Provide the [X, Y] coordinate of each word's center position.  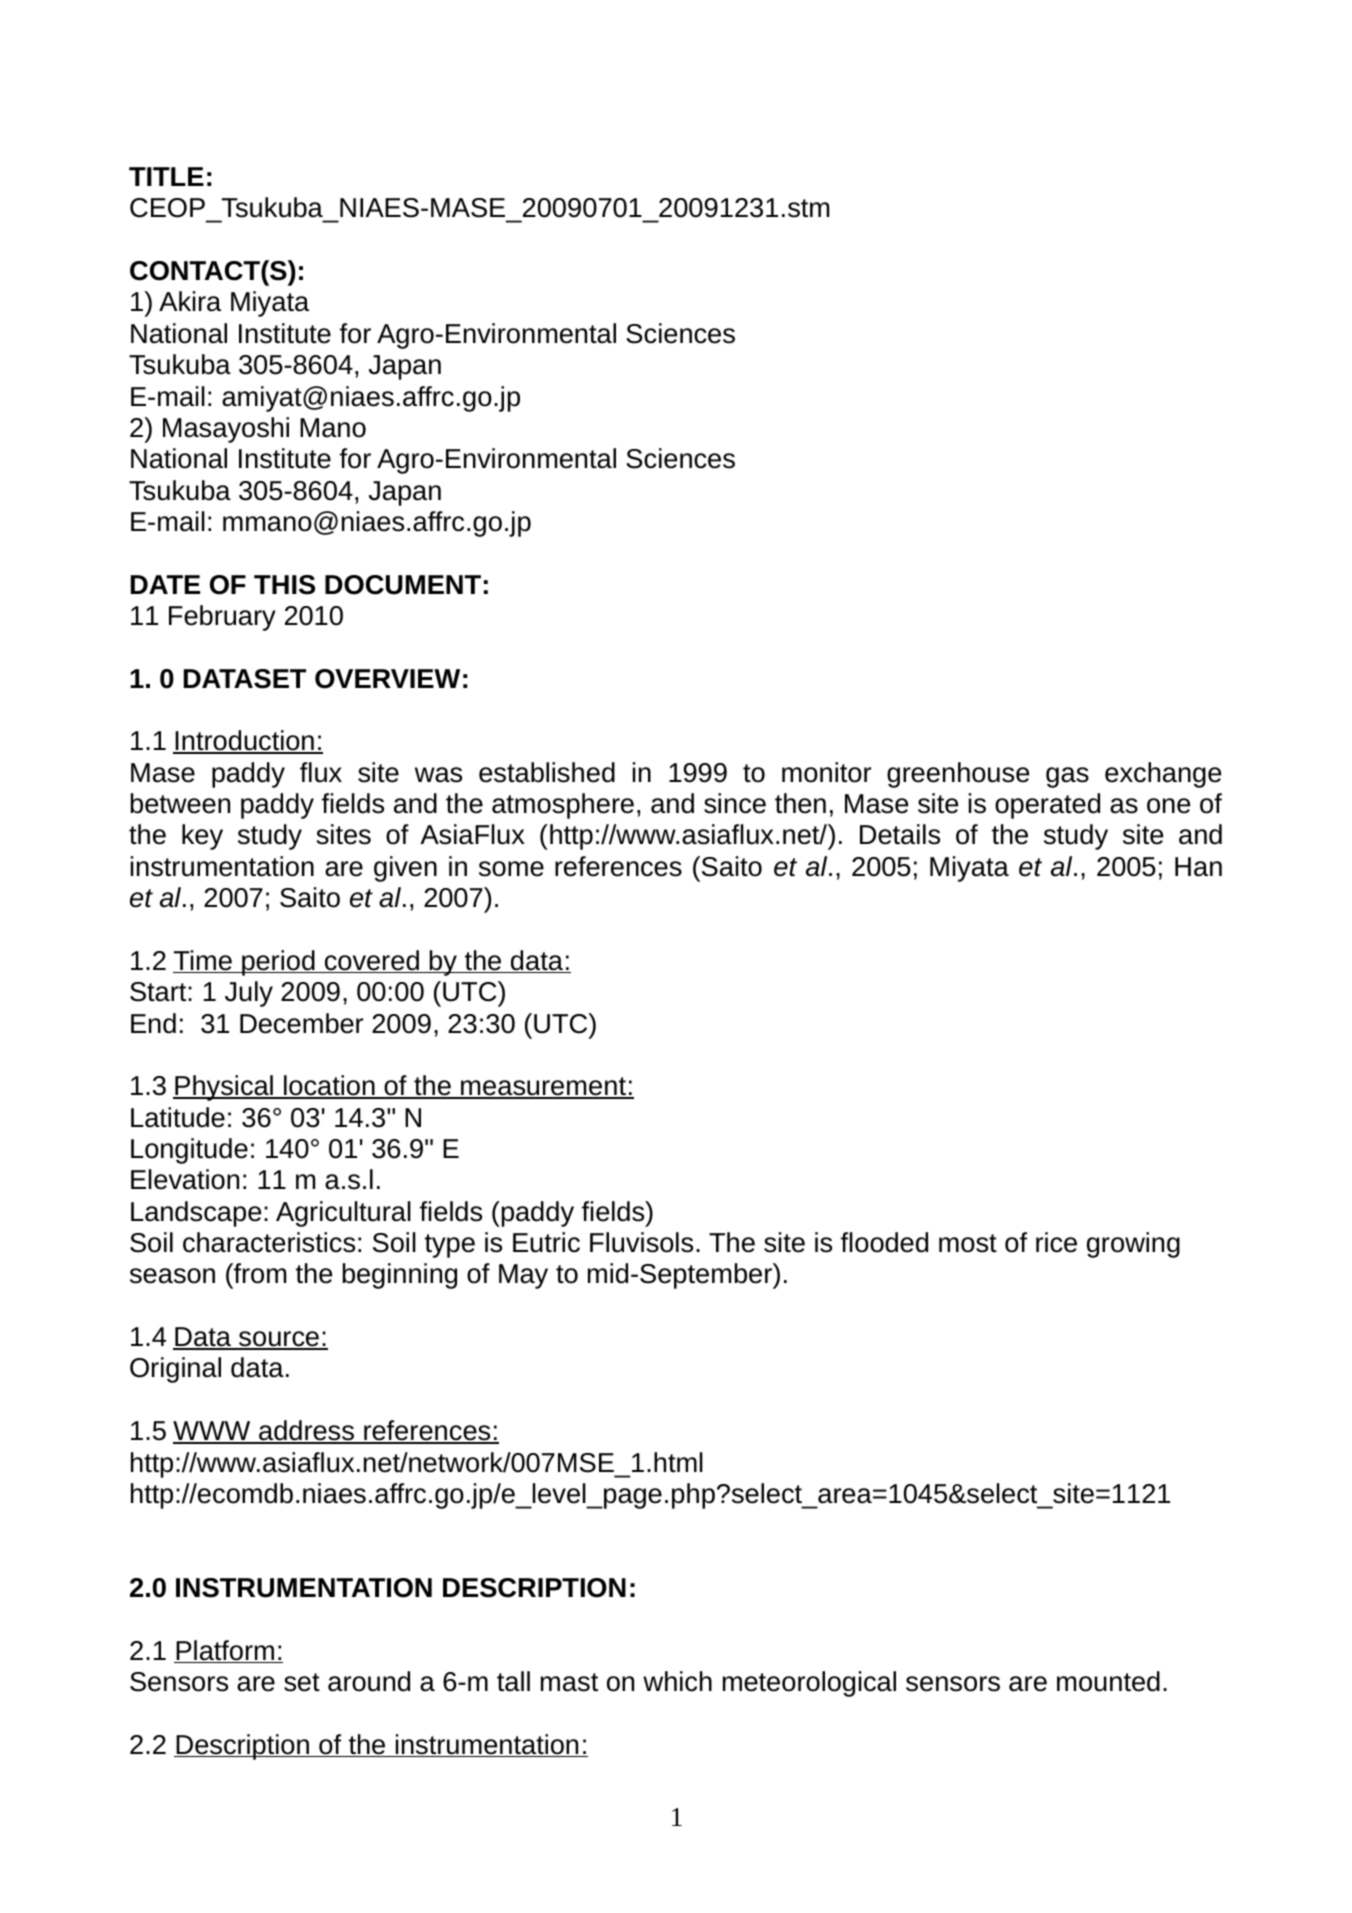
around [369, 1681]
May [523, 1276]
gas [1067, 777]
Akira [190, 301]
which [677, 1681]
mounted [1108, 1681]
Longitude [189, 1151]
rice [1056, 1242]
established [547, 772]
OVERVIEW [387, 679]
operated [1047, 806]
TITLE [166, 176]
